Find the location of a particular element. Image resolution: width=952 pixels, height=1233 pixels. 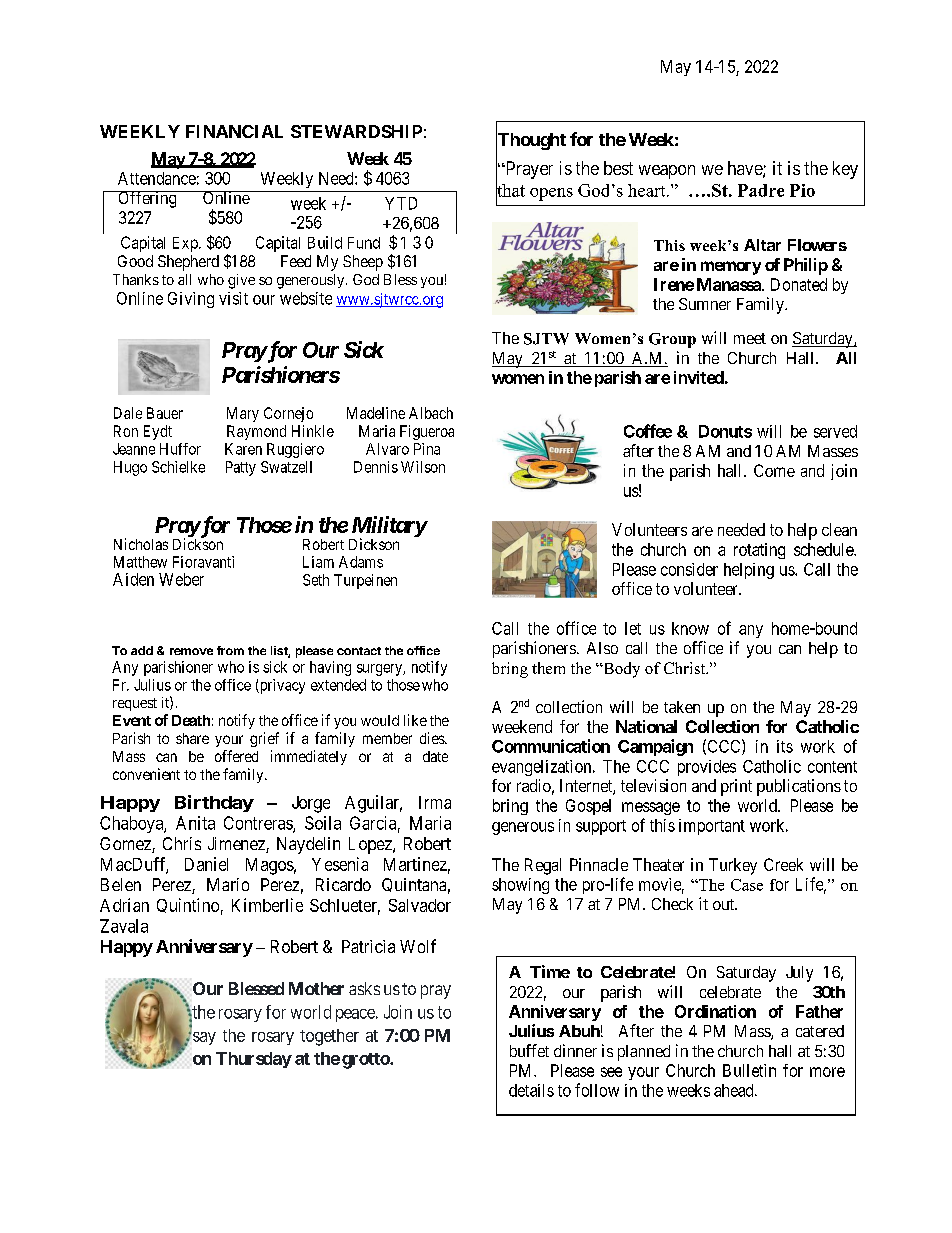

know is located at coordinates (690, 628).
